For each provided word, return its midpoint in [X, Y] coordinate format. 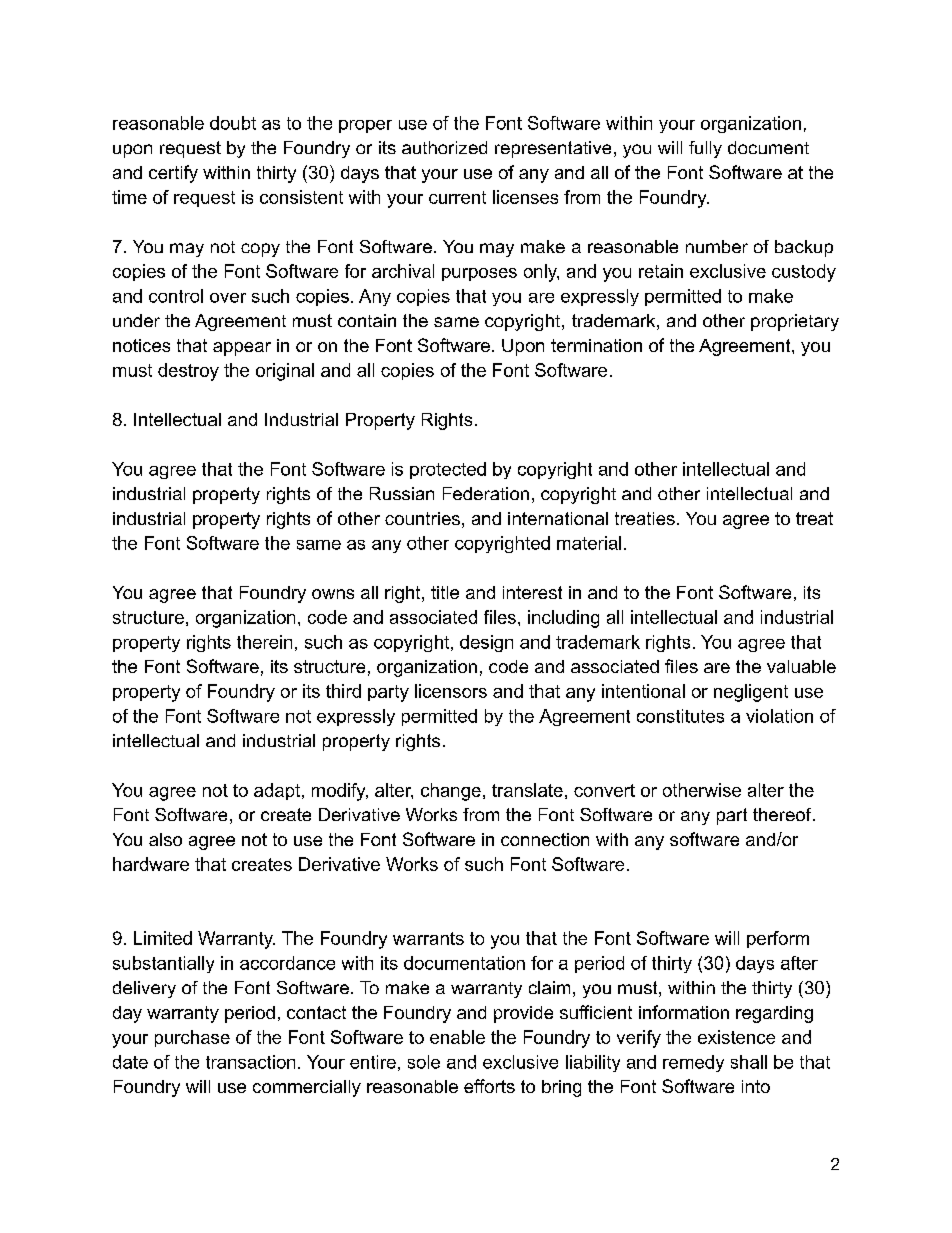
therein [264, 642]
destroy [188, 372]
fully [705, 149]
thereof [783, 814]
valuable [801, 666]
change [451, 792]
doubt [233, 123]
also [165, 839]
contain [367, 320]
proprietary [795, 322]
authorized [444, 147]
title [445, 592]
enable [457, 1037]
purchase [192, 1038]
